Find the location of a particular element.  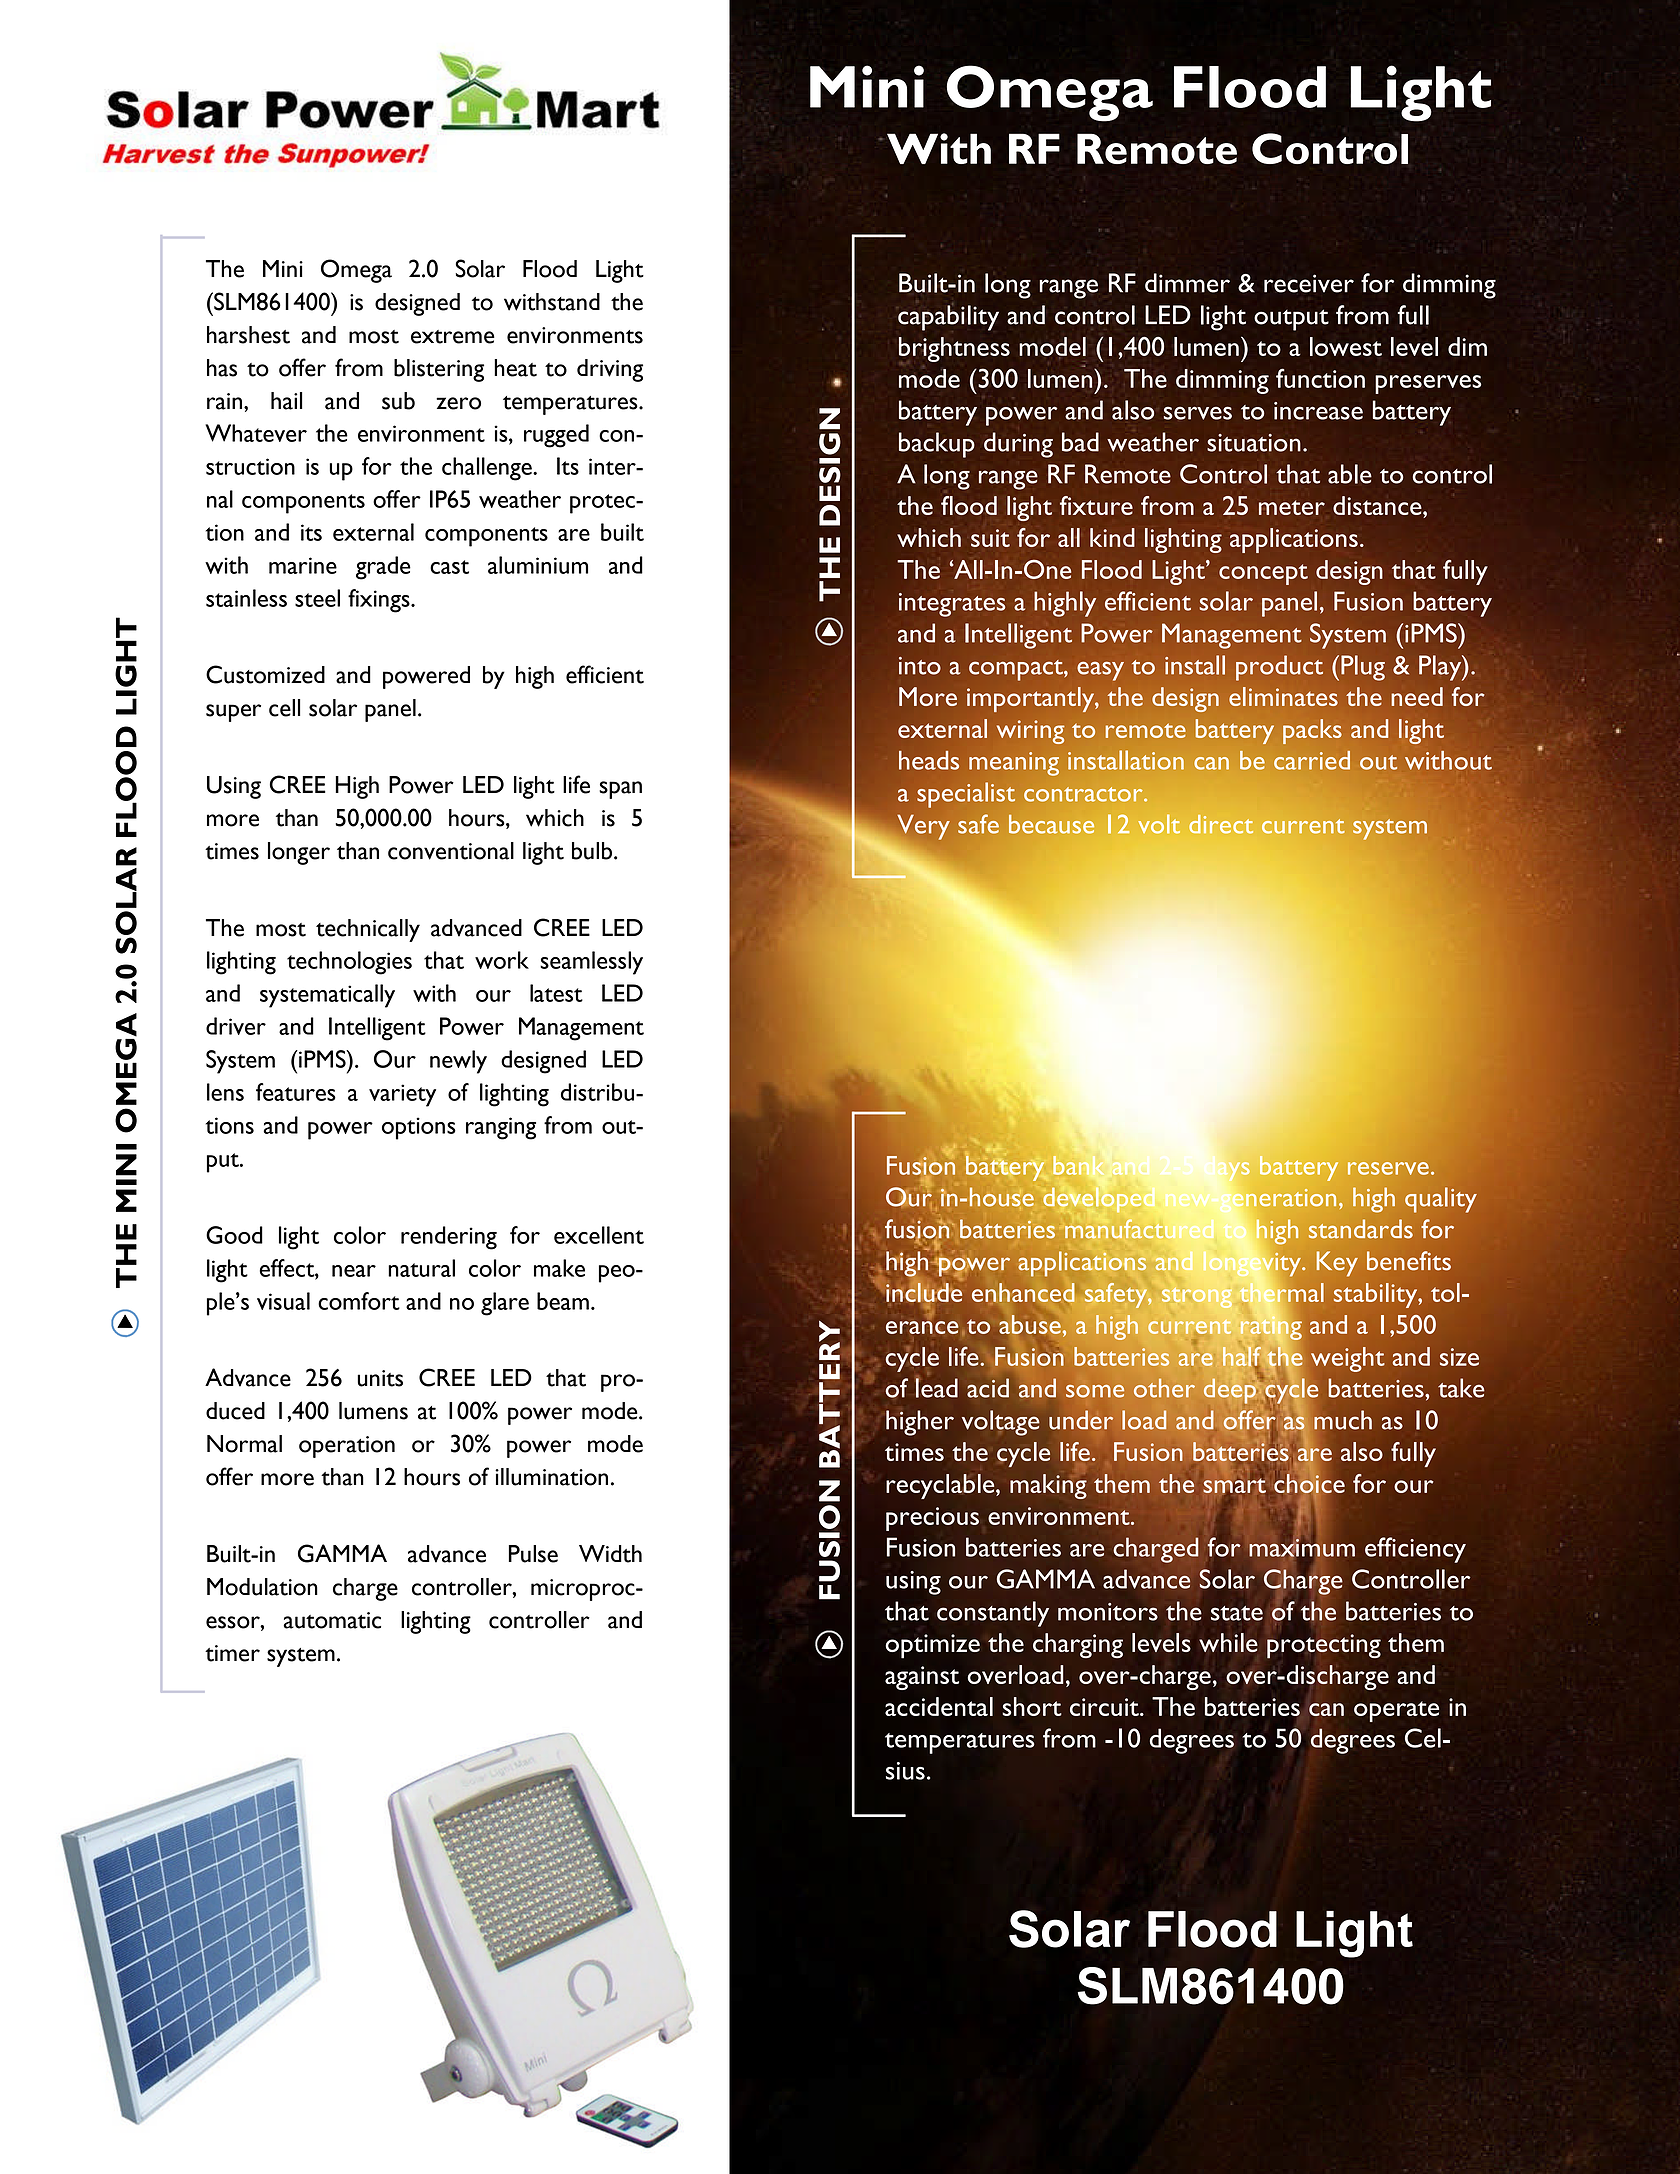

timer is located at coordinates (232, 1653).
